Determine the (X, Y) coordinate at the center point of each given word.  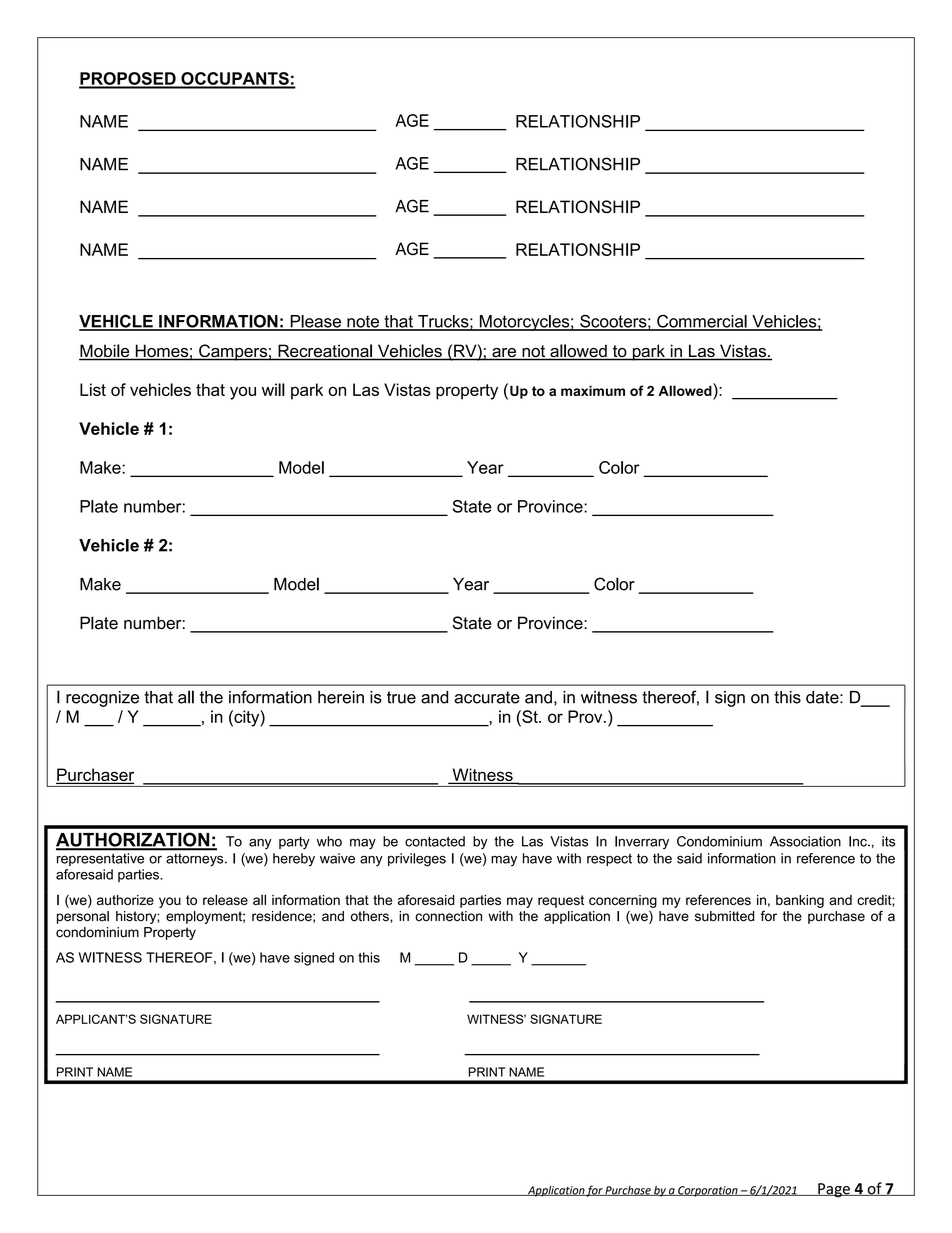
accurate (487, 697)
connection (448, 916)
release (225, 899)
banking (800, 901)
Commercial (702, 322)
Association (805, 841)
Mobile (105, 352)
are (504, 354)
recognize (102, 699)
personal (83, 917)
